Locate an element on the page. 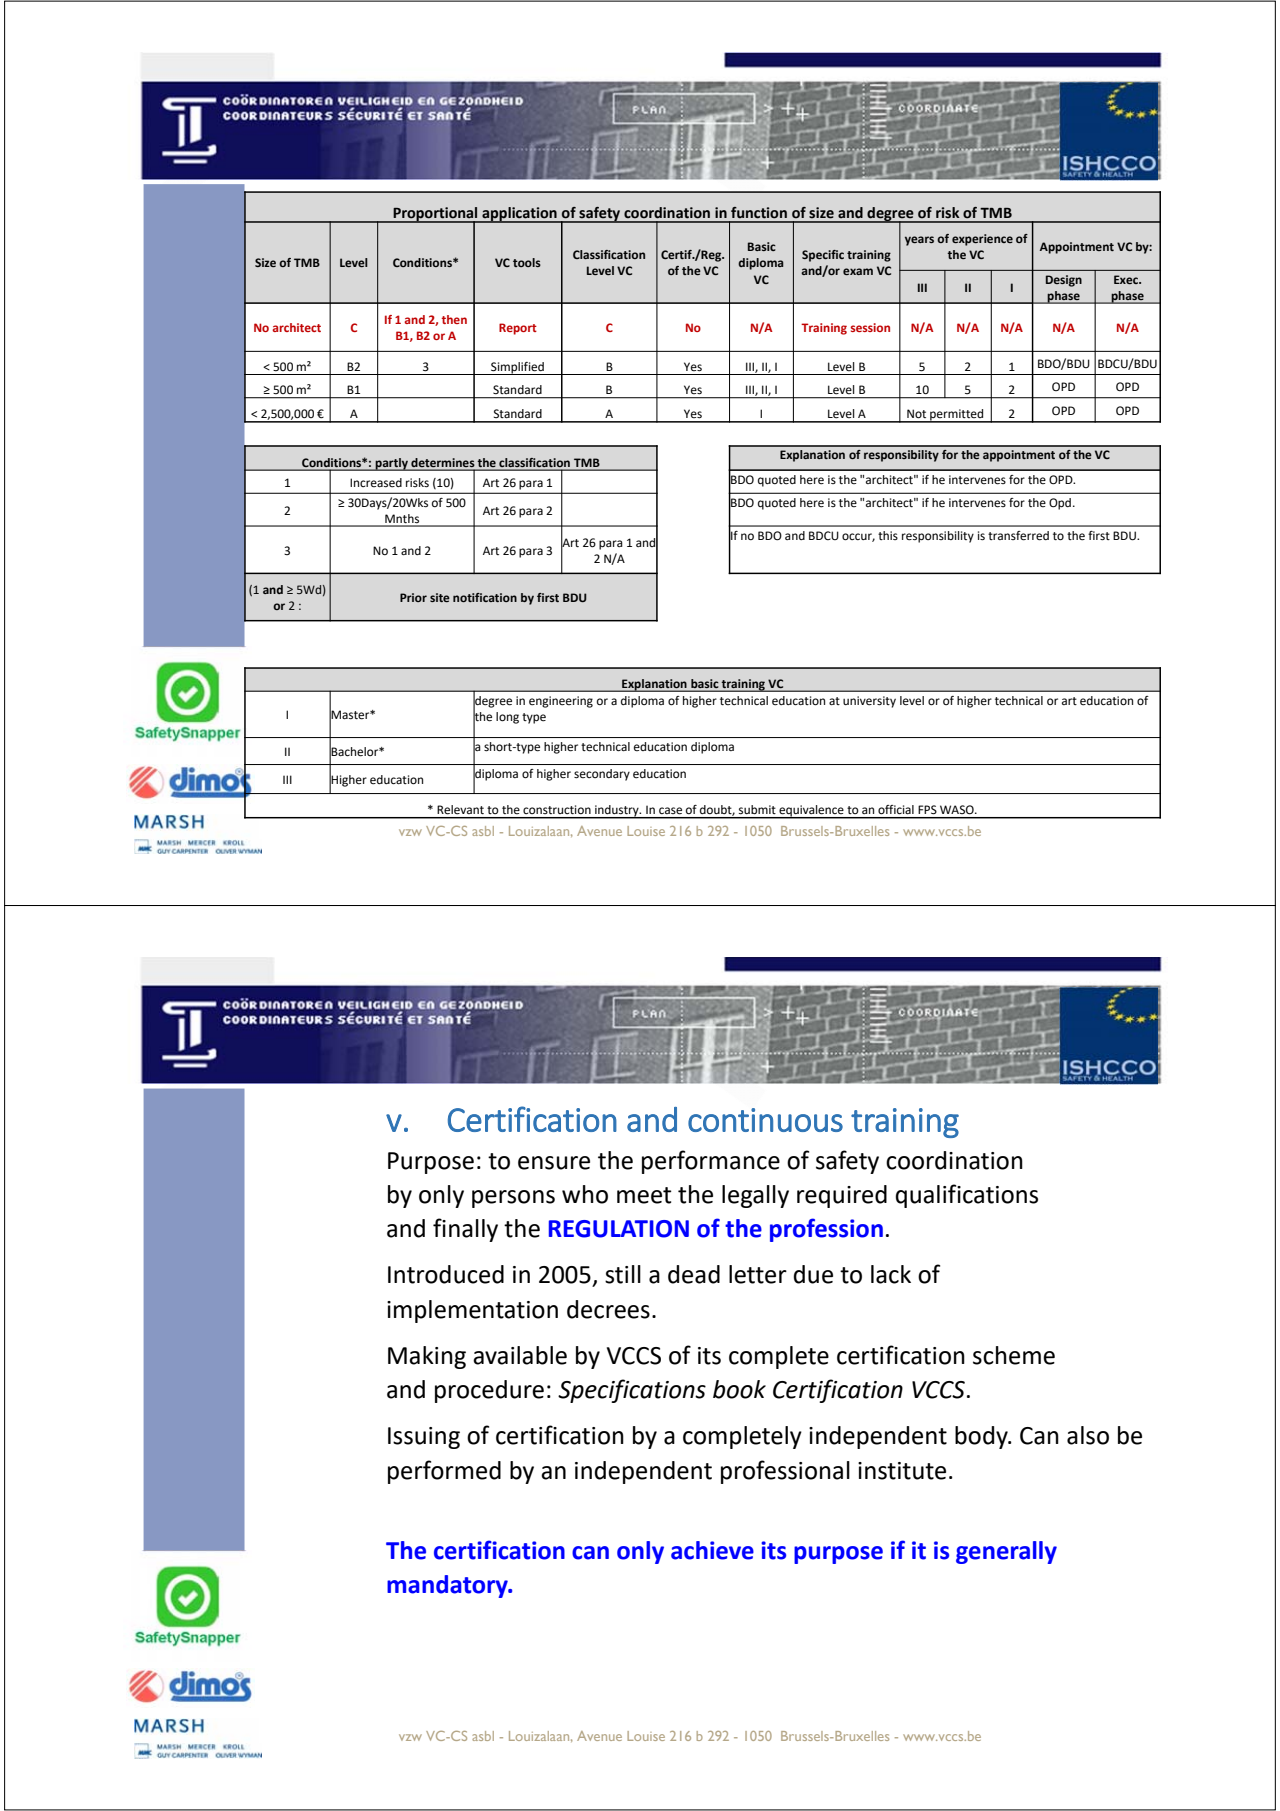 This image has height=1811, width=1280. secondary is located at coordinates (602, 775).
